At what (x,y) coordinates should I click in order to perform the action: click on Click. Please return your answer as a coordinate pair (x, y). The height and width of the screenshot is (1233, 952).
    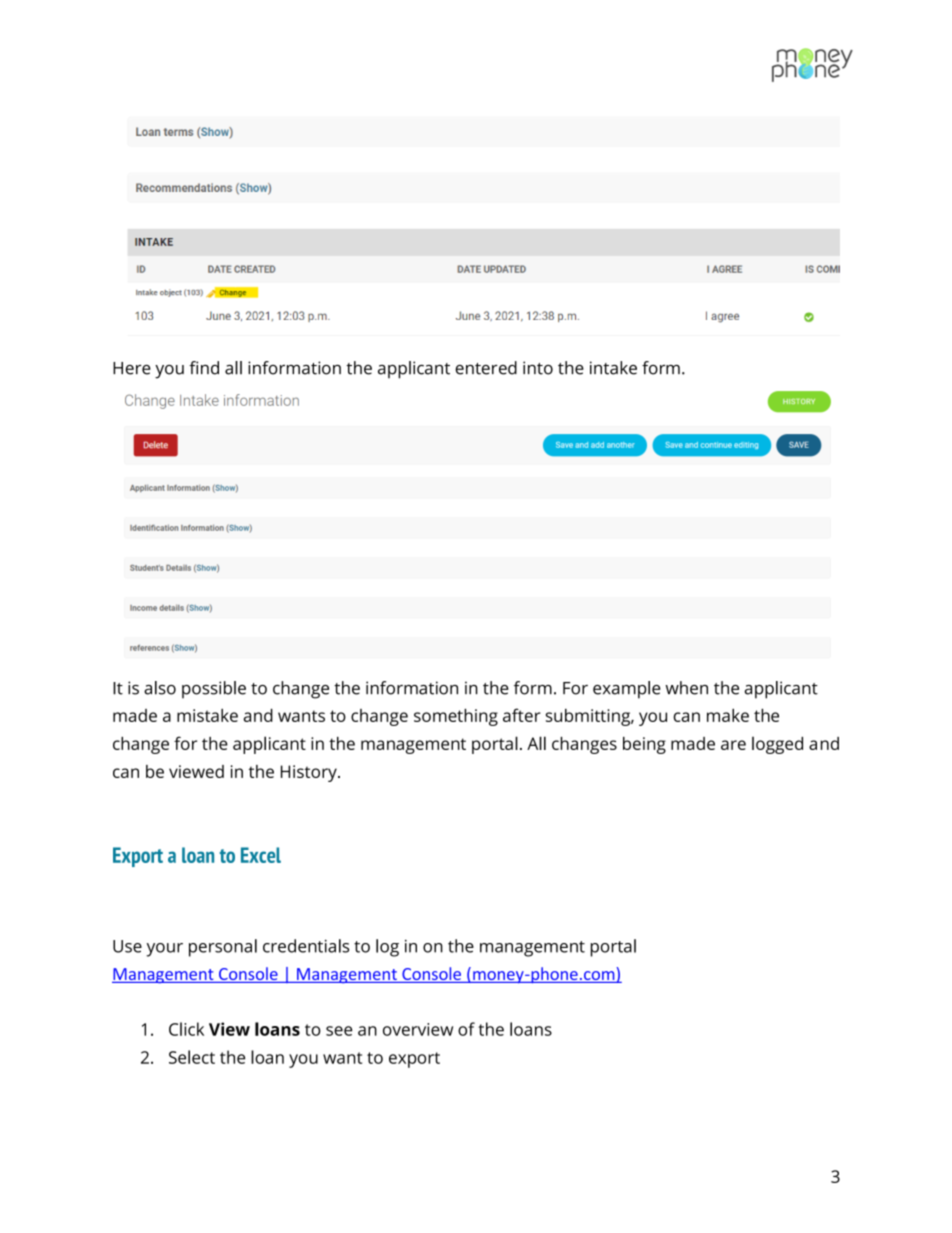
    Looking at the image, I should click on (186, 1029).
